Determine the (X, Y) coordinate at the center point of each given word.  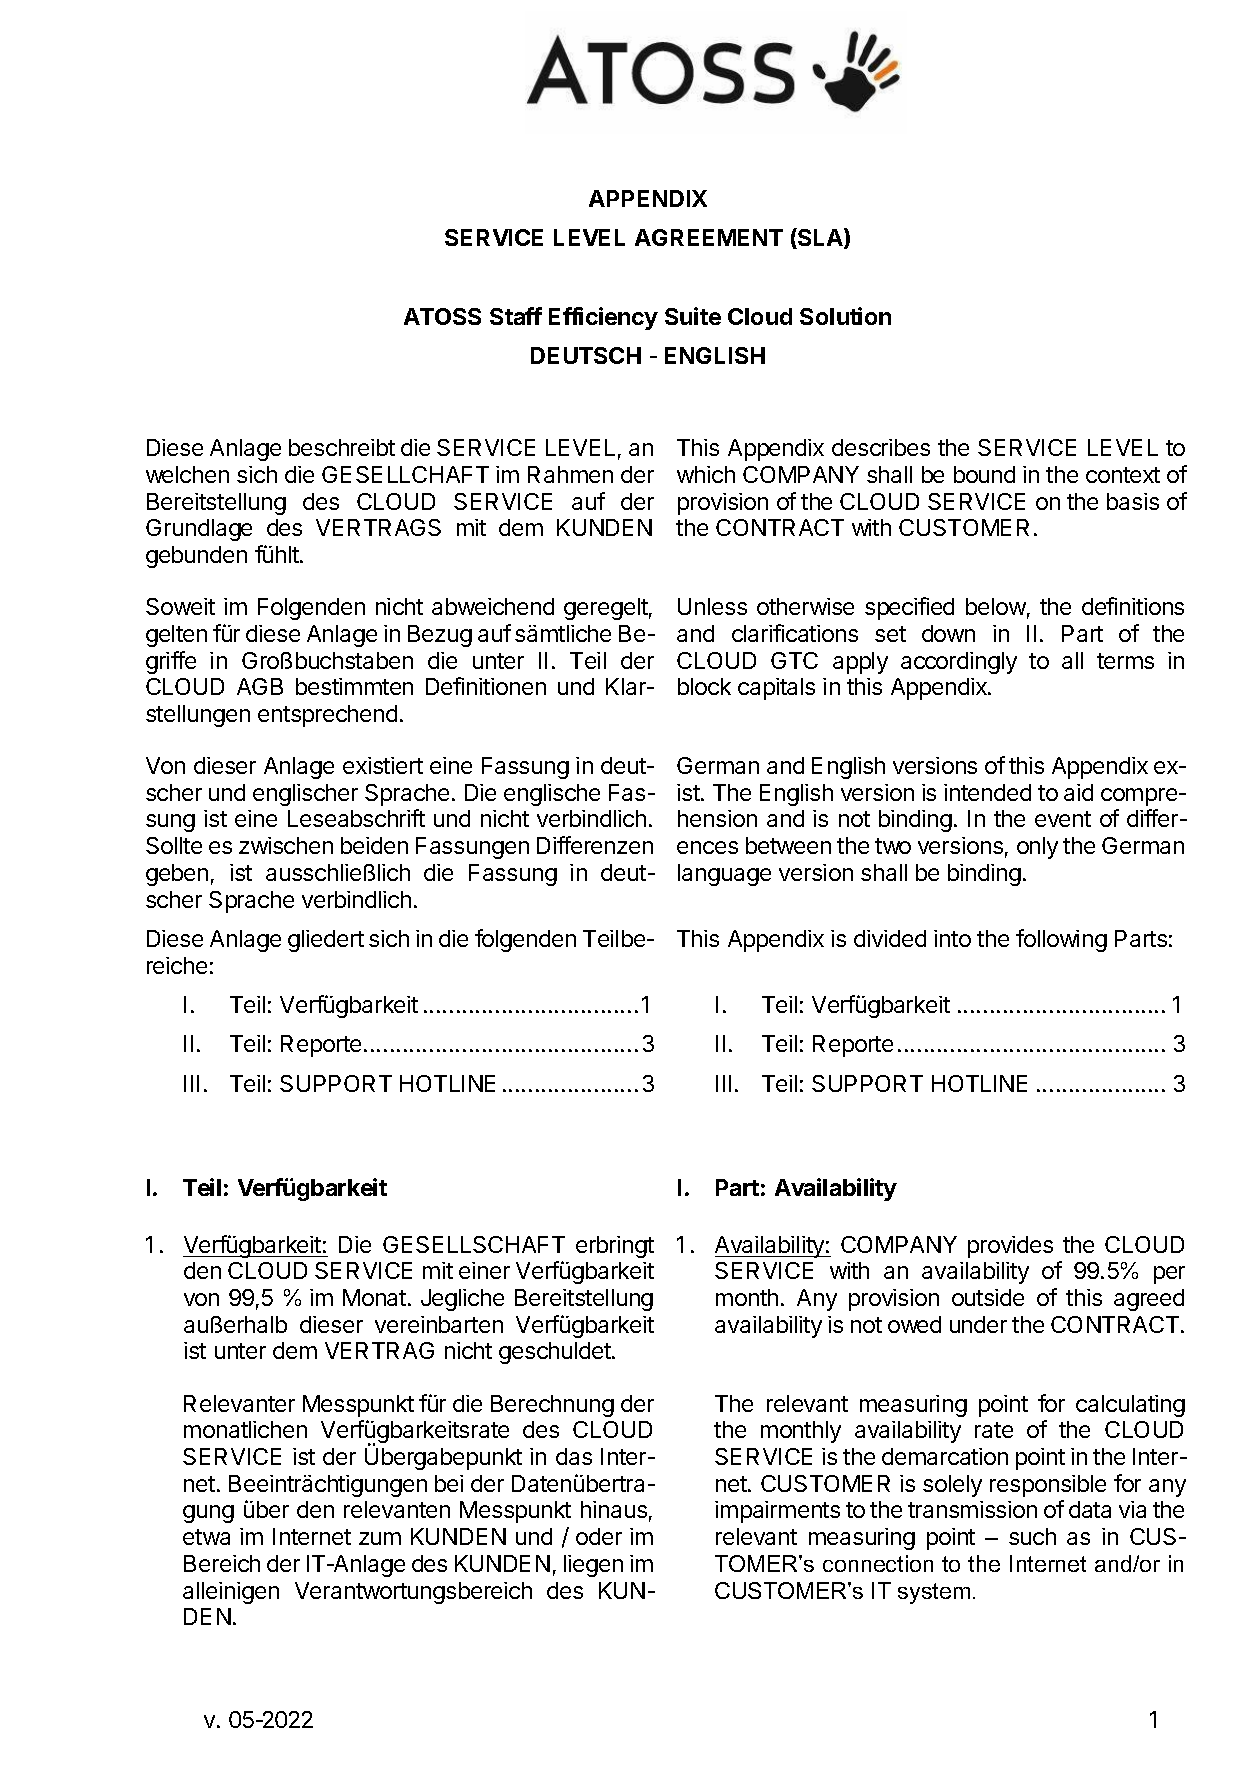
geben (177, 875)
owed (914, 1324)
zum (380, 1538)
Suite (693, 316)
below (996, 606)
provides (1010, 1247)
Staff (516, 316)
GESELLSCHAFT (474, 1244)
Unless (712, 606)
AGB (260, 686)
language (724, 875)
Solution (845, 316)
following (1061, 940)
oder (599, 1536)
